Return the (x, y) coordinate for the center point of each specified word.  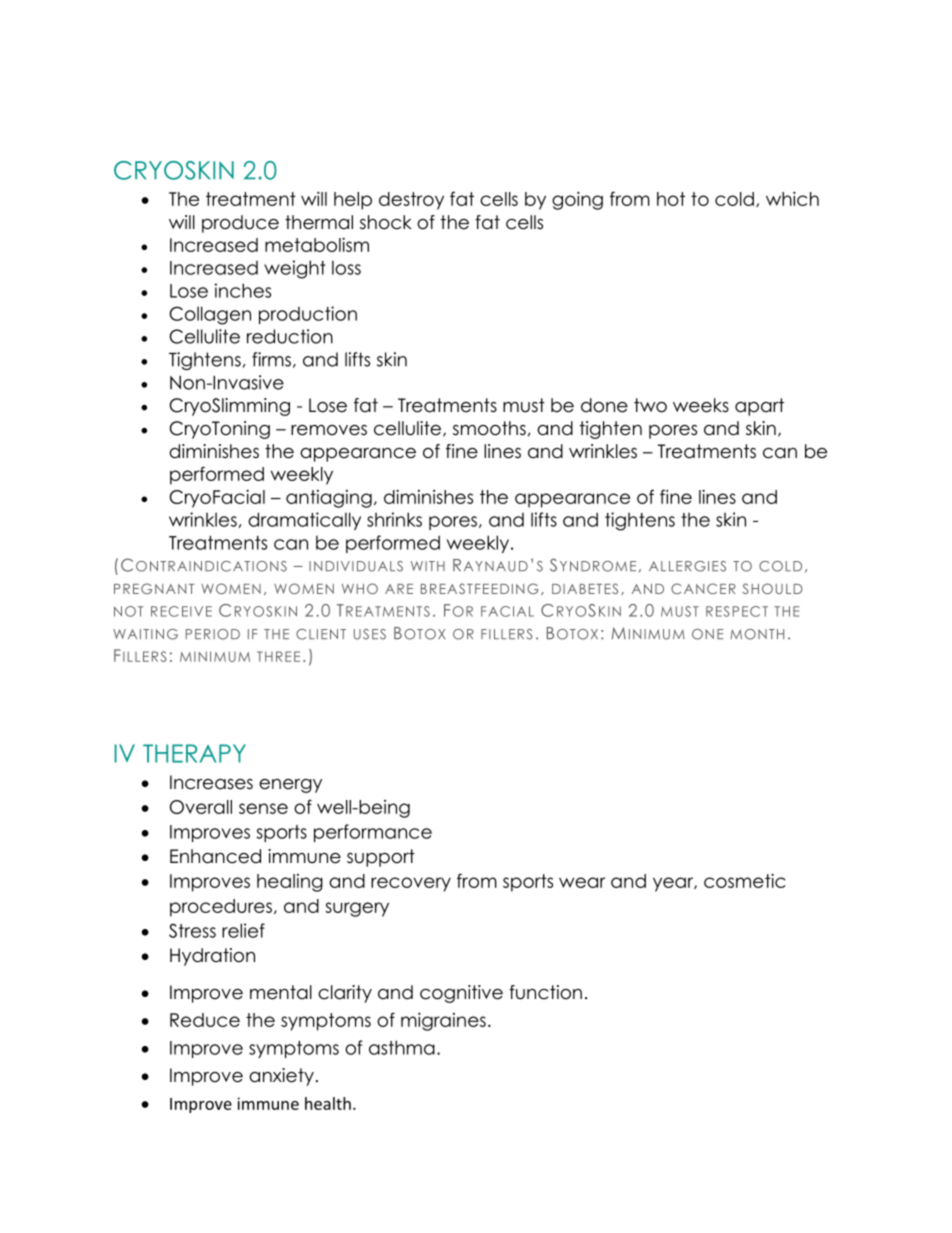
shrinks (394, 519)
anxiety (281, 1077)
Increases (211, 782)
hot (671, 199)
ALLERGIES (687, 566)
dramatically (304, 521)
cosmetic (745, 880)
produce (240, 224)
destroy (411, 201)
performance (373, 833)
